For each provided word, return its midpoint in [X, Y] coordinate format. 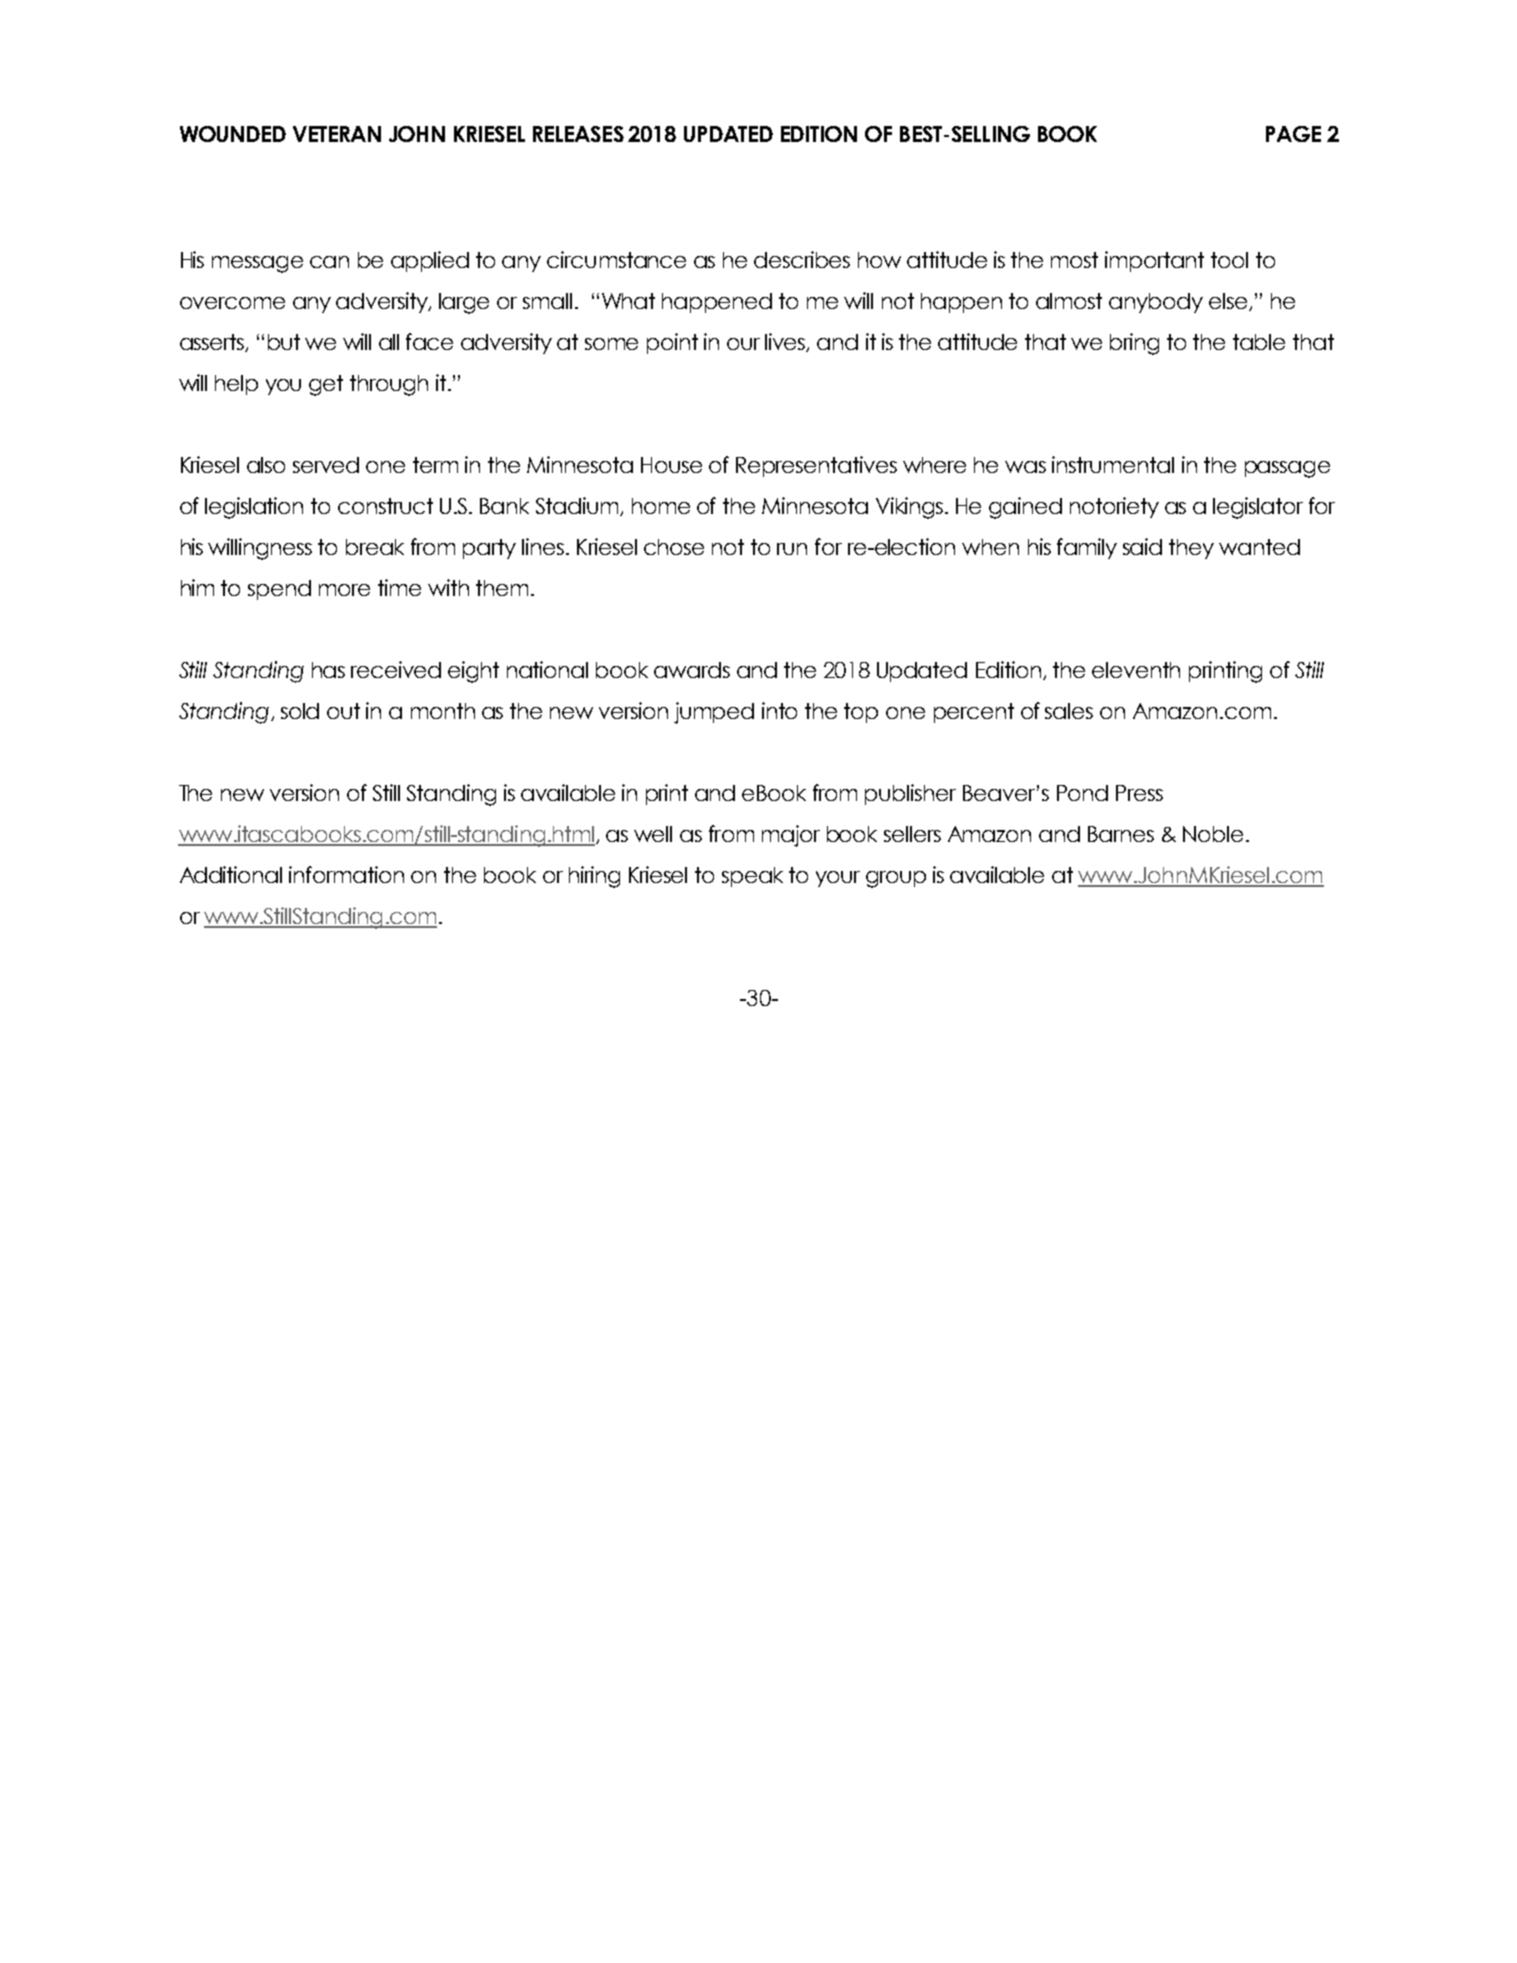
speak [752, 877]
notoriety [1114, 507]
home [661, 506]
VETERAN [337, 134]
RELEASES [578, 134]
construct [385, 506]
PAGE [1293, 134]
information [346, 874]
